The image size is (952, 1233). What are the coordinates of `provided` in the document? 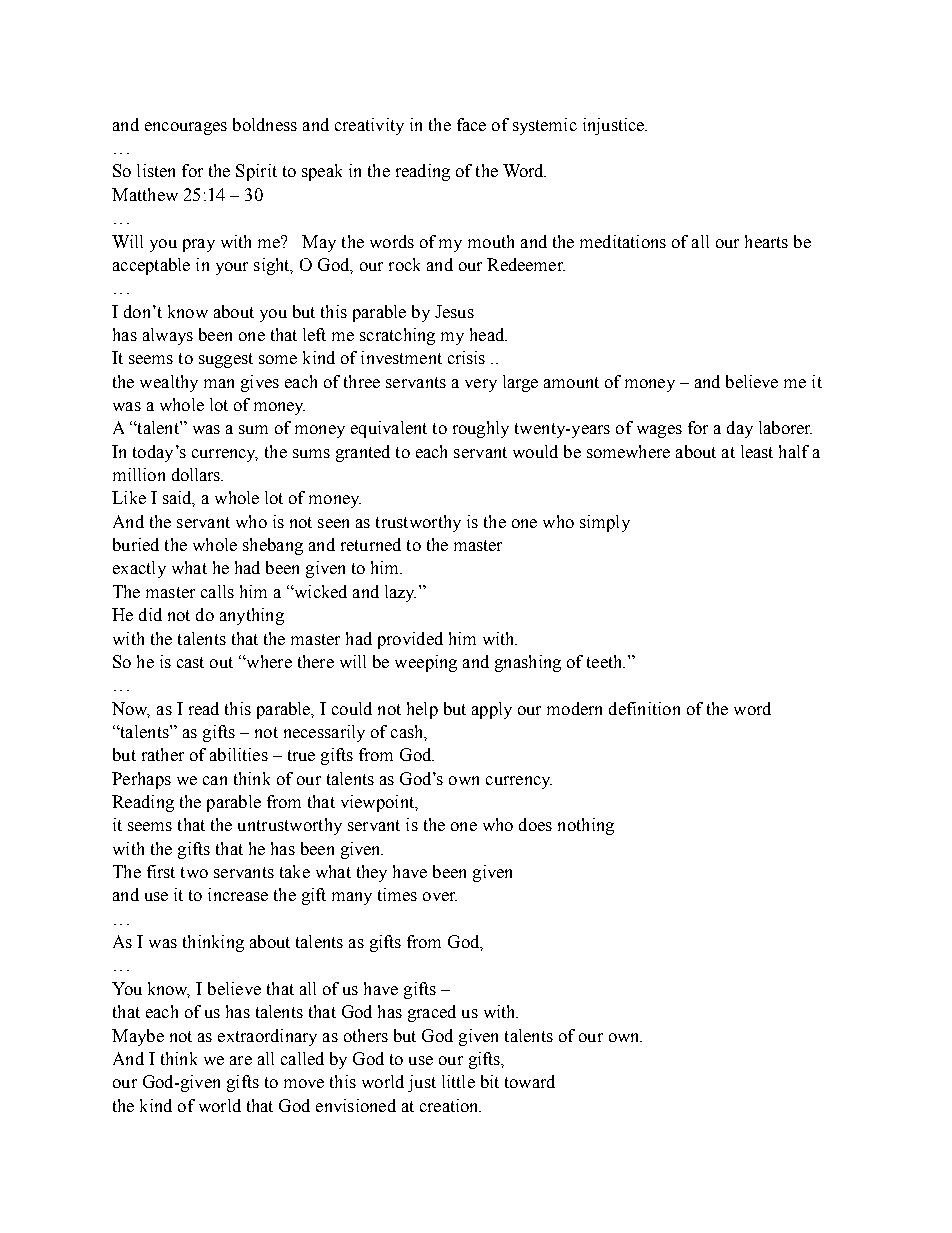 It's located at (410, 640).
